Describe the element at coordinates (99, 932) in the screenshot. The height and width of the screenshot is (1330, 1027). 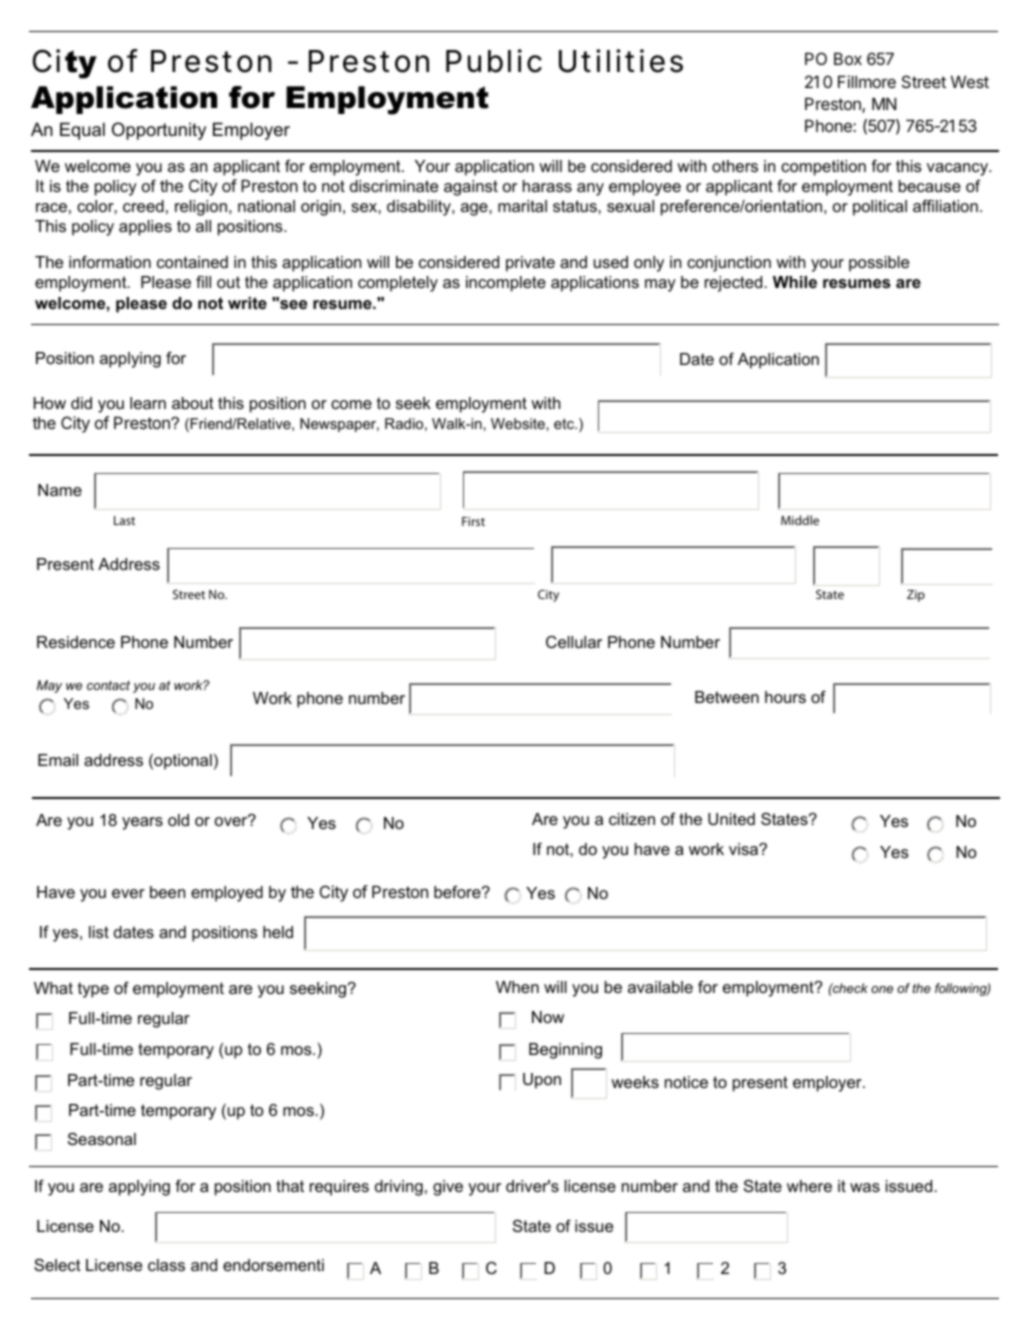
I see `list` at that location.
